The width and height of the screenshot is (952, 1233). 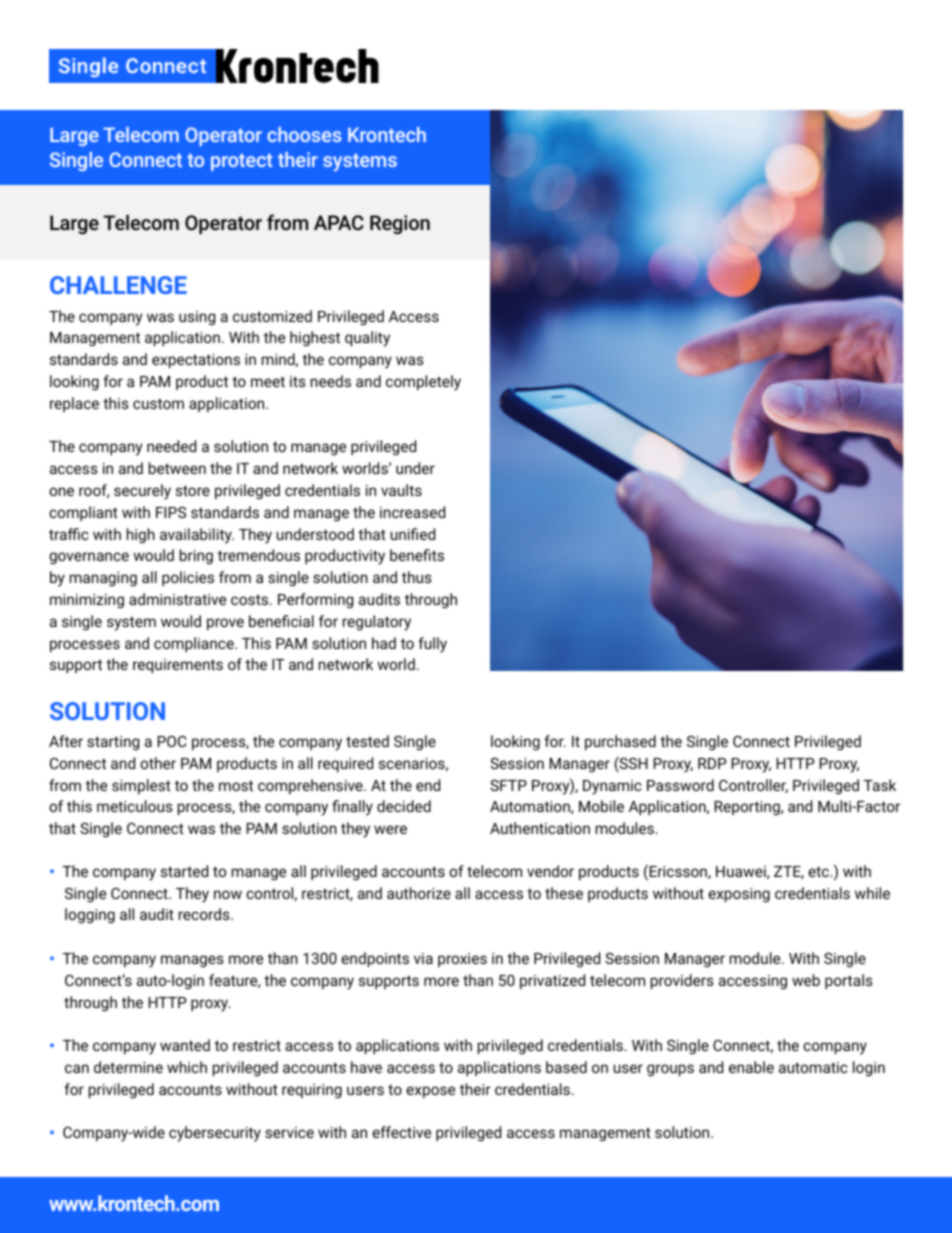 I want to click on Region, so click(x=400, y=224).
